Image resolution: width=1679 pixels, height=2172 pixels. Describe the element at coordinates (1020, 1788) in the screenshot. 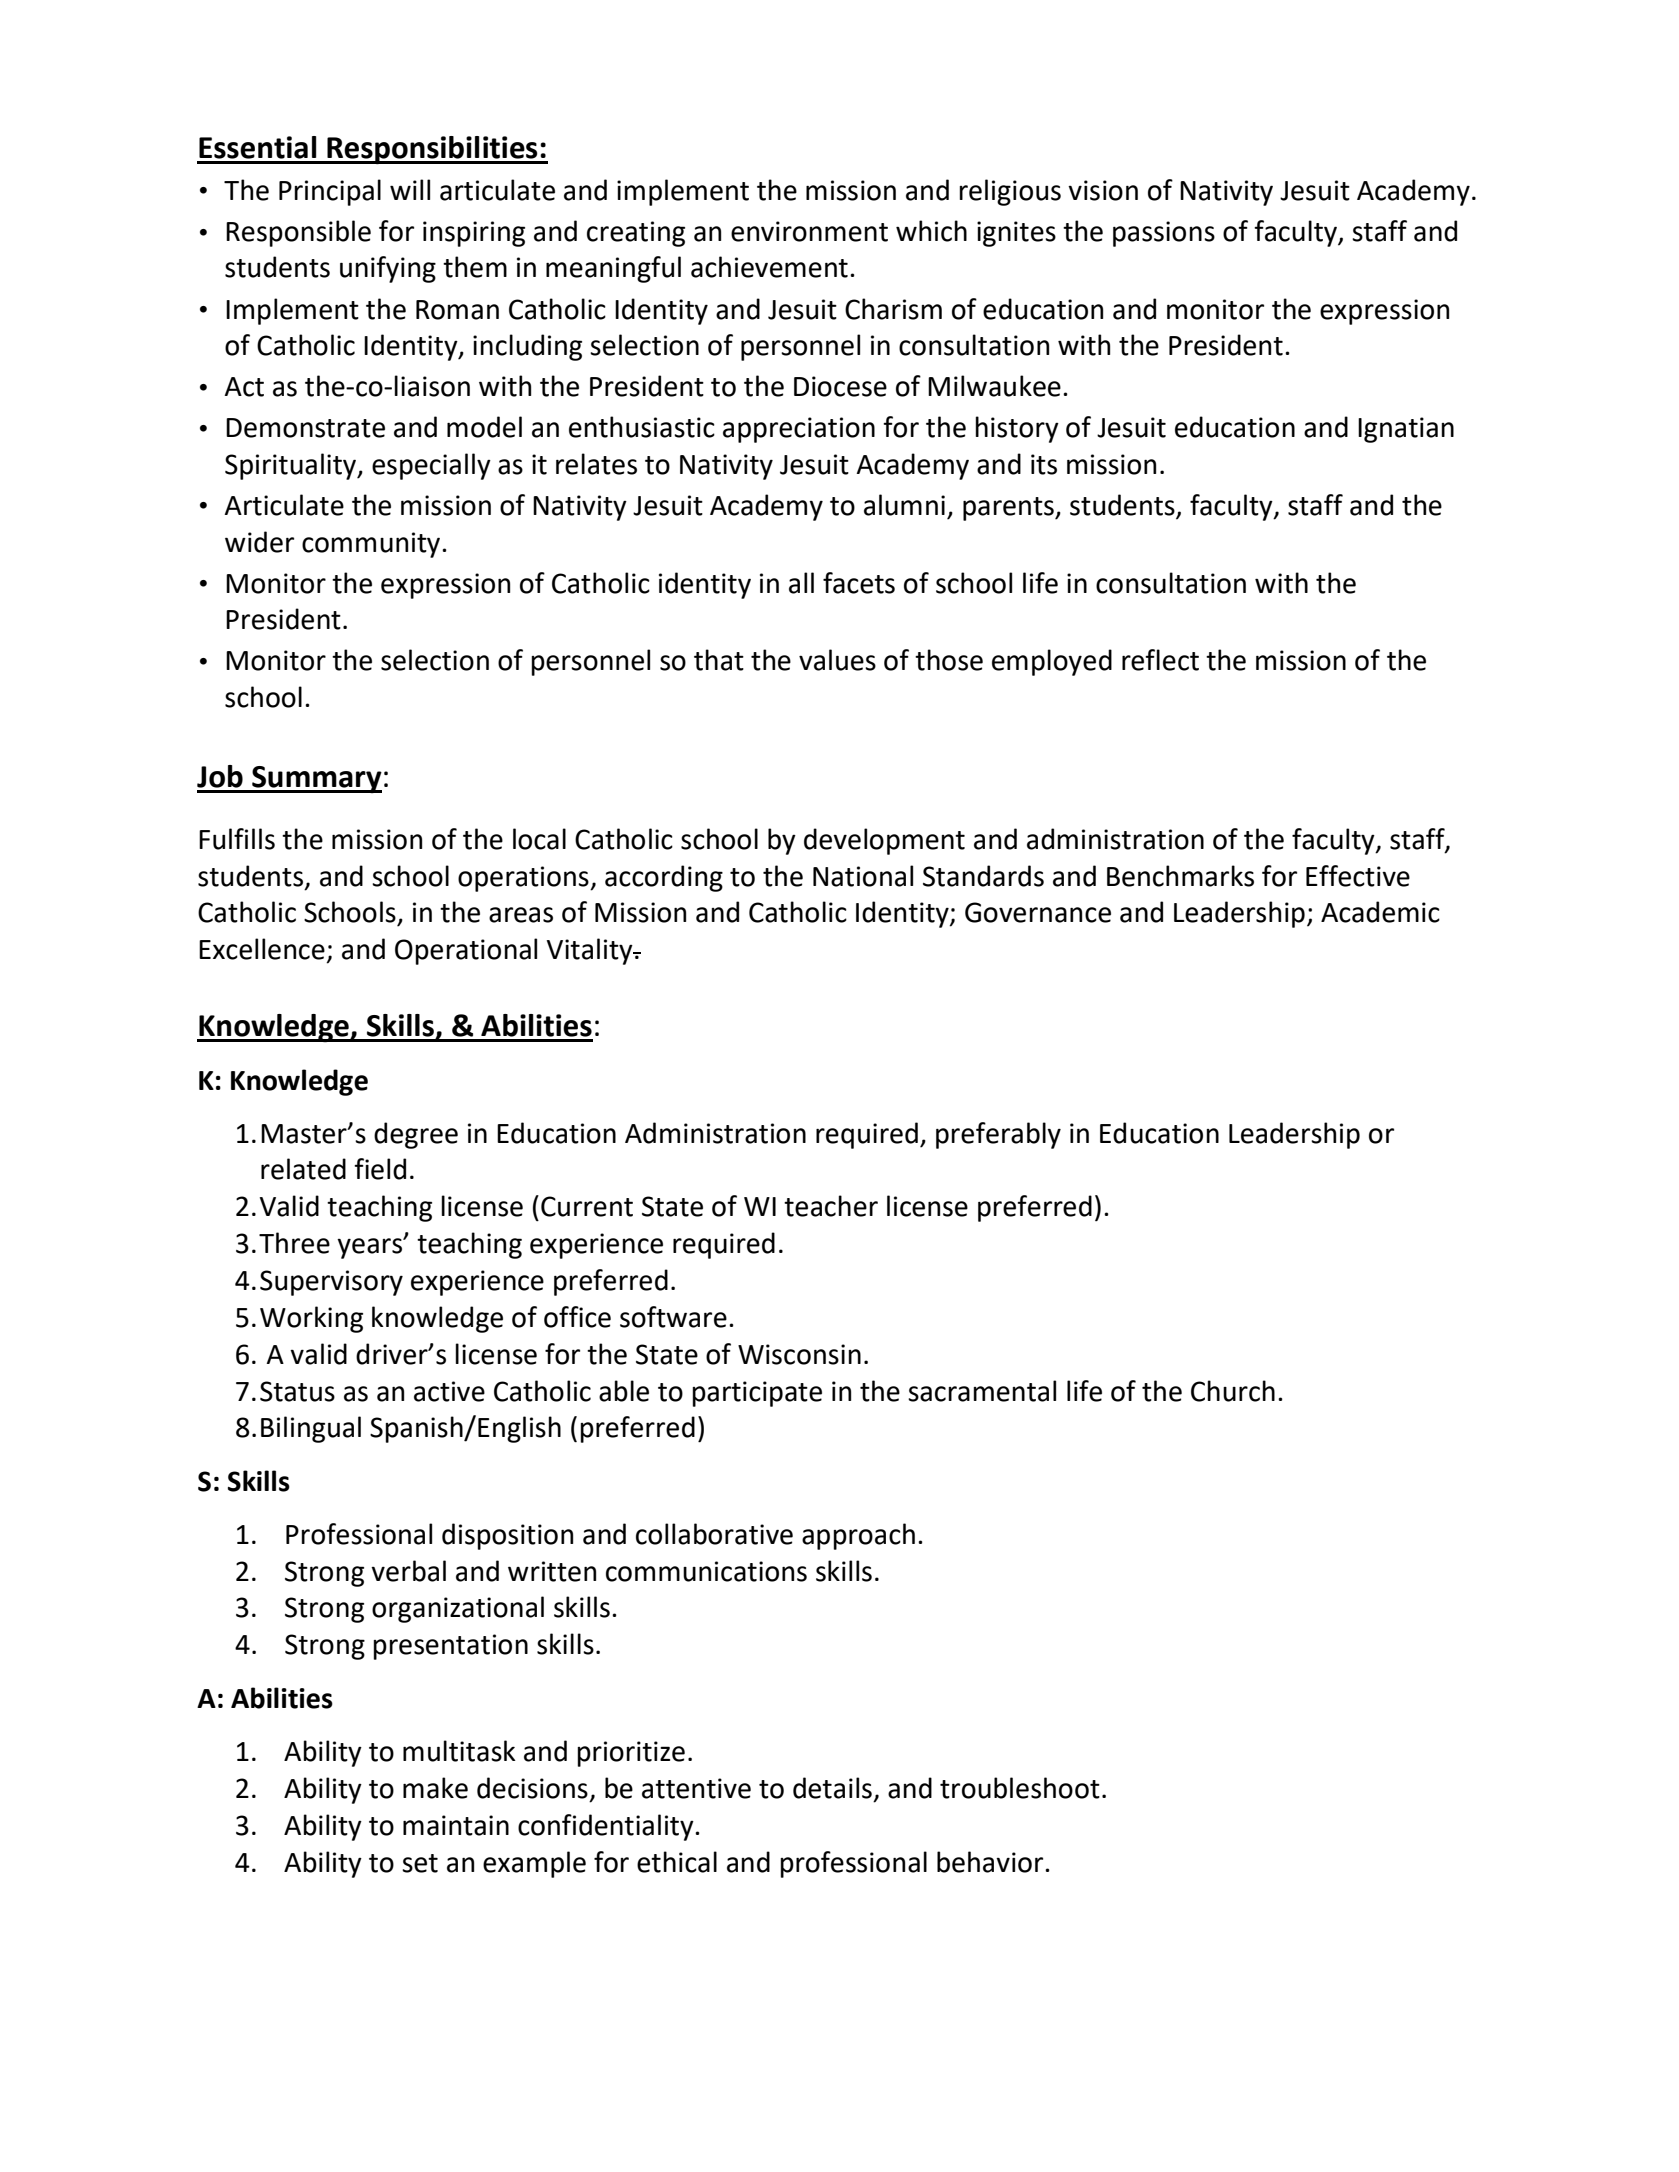

I see `troubleshoot` at that location.
